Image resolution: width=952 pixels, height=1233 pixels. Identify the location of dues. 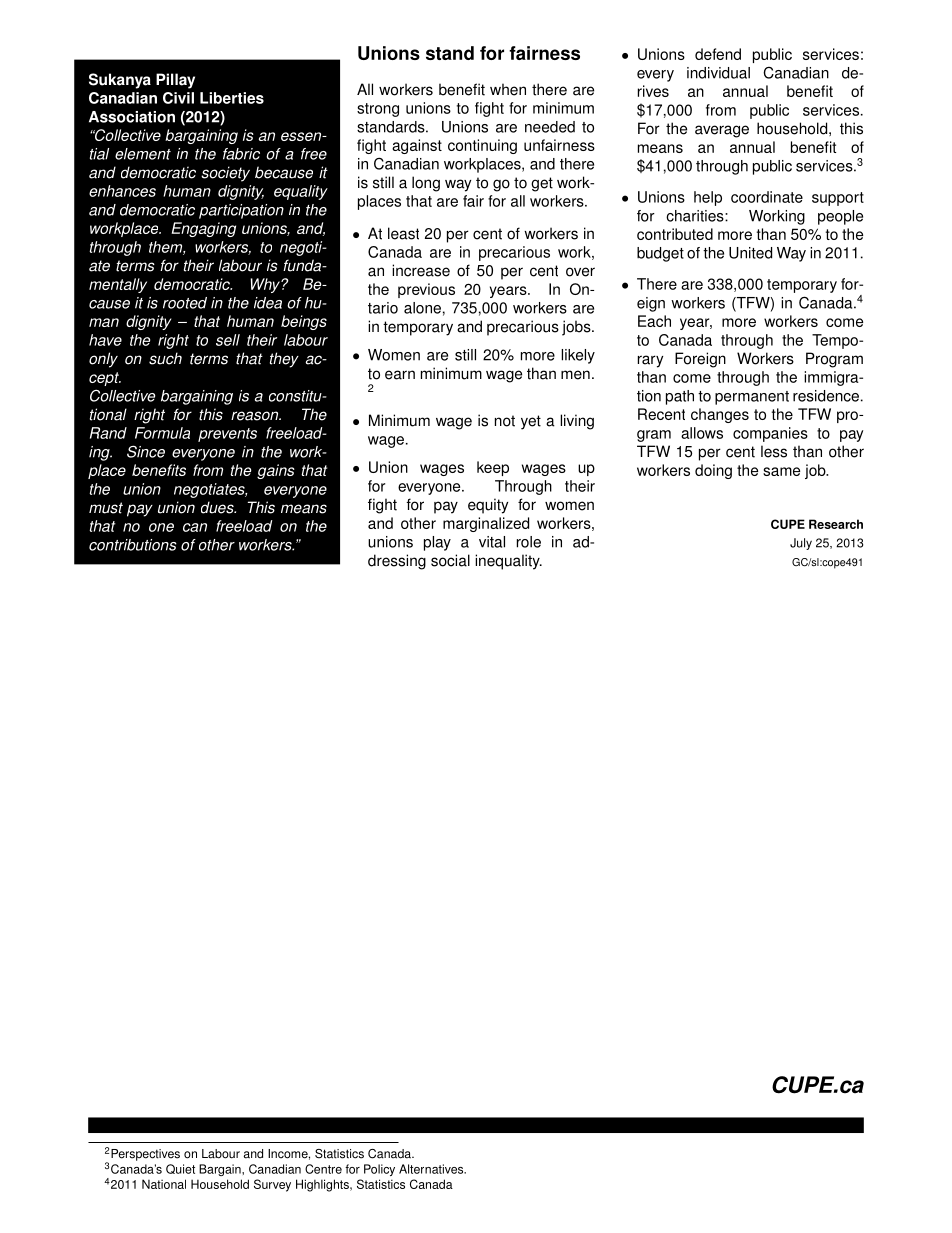
(218, 507).
